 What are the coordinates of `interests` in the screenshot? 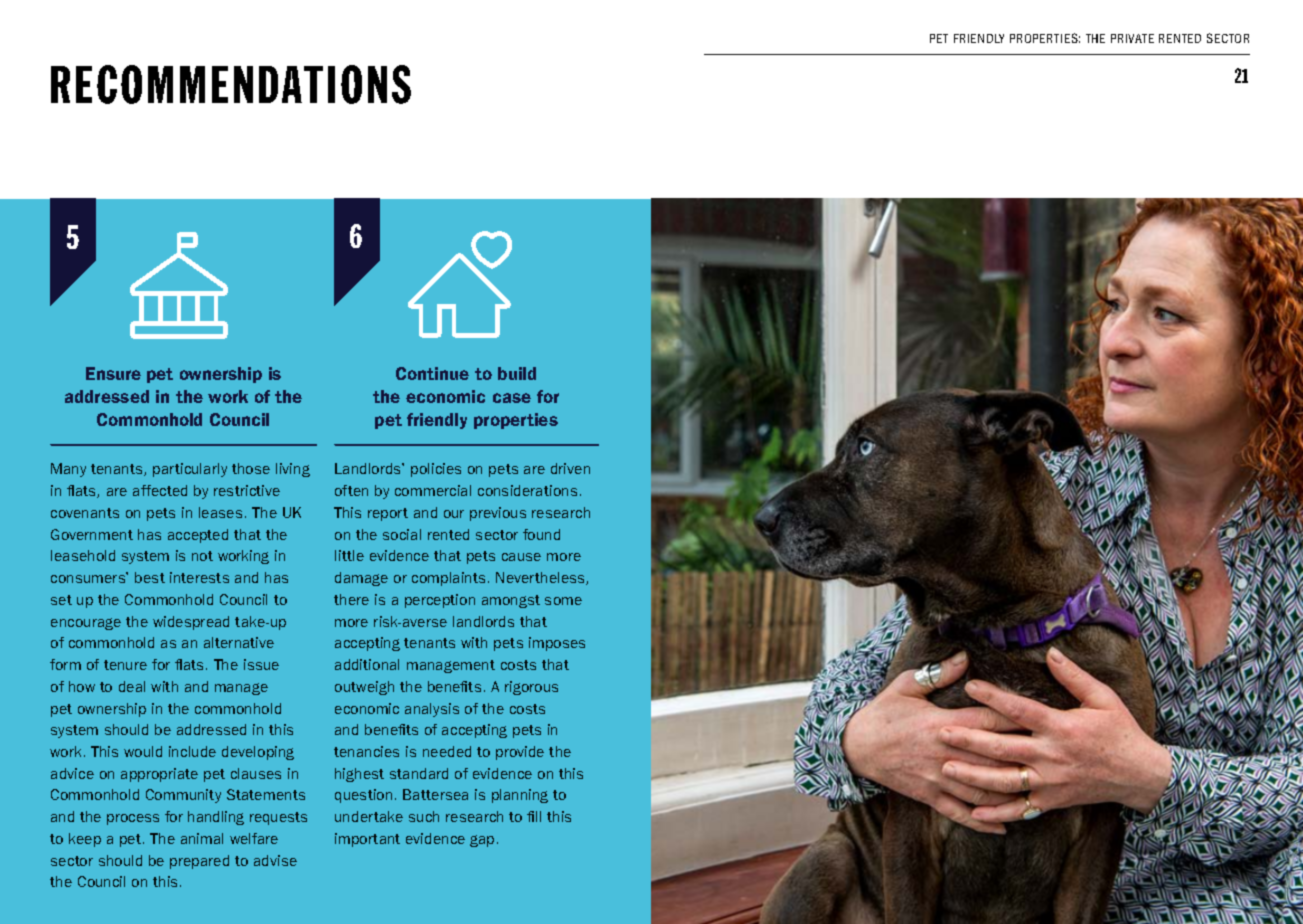 It's located at (199, 577).
